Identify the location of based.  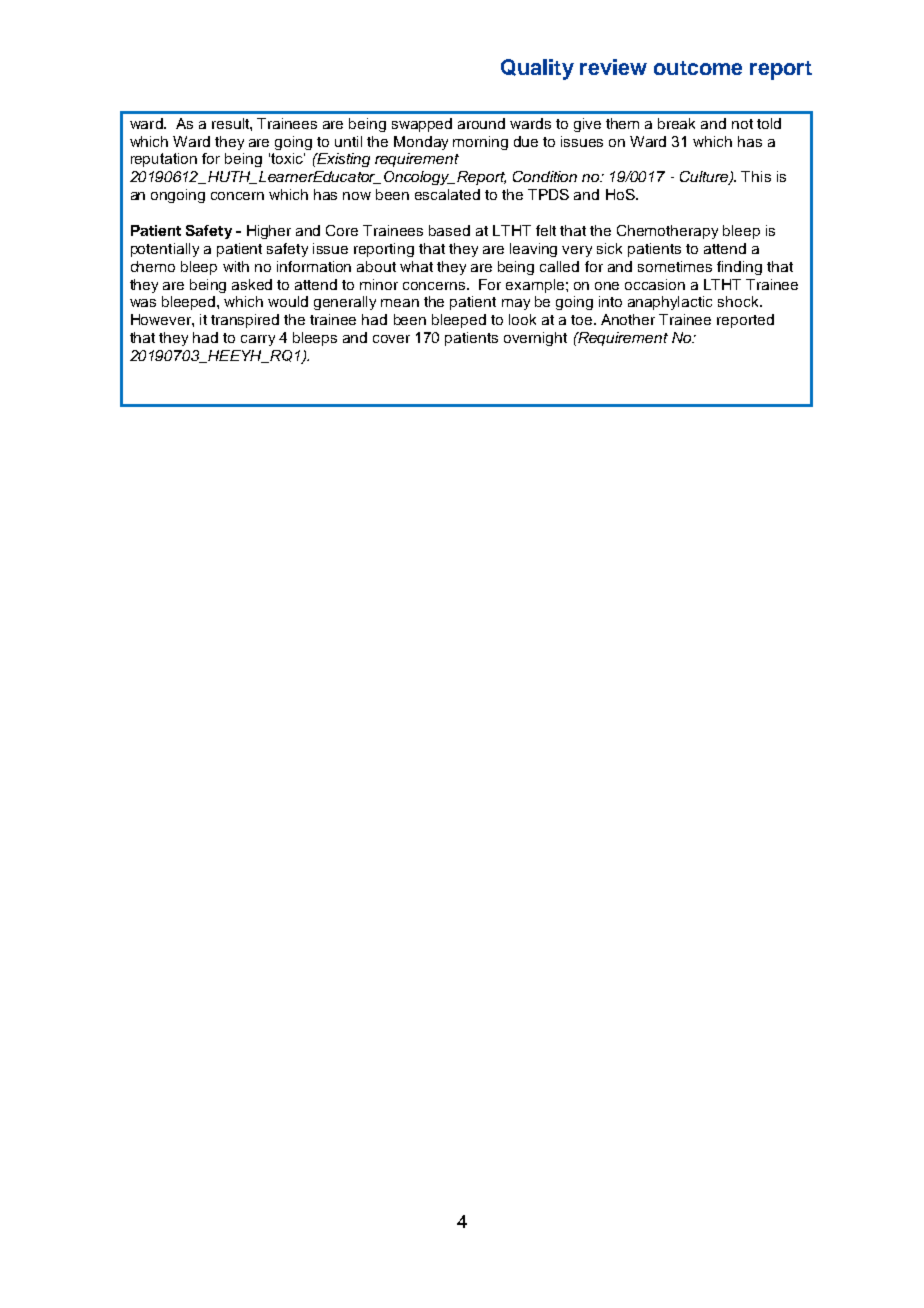
(449, 230).
